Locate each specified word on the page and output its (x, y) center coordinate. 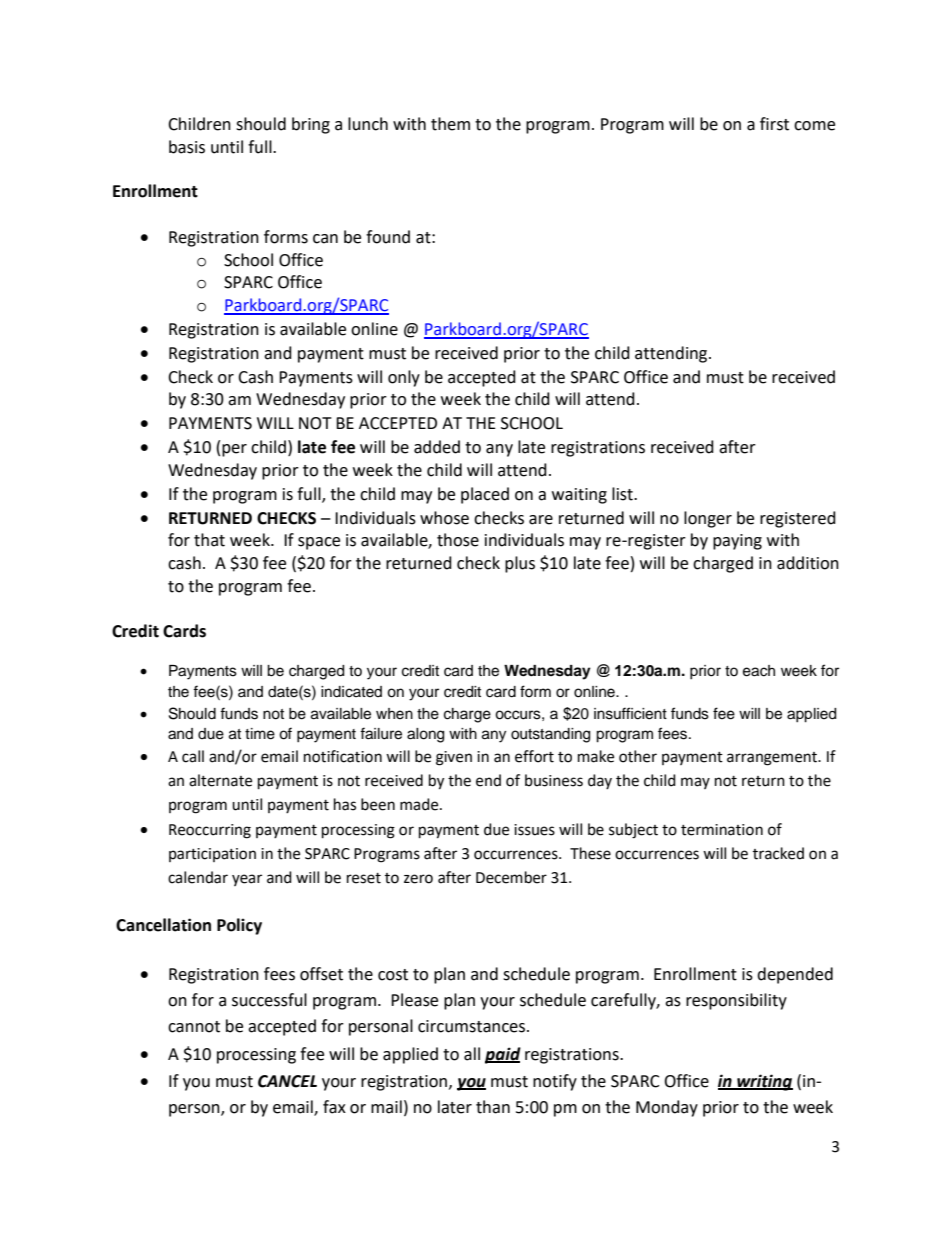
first (774, 124)
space (319, 543)
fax (334, 1107)
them (450, 124)
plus (520, 564)
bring (311, 125)
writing (764, 1082)
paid (503, 1055)
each (759, 671)
